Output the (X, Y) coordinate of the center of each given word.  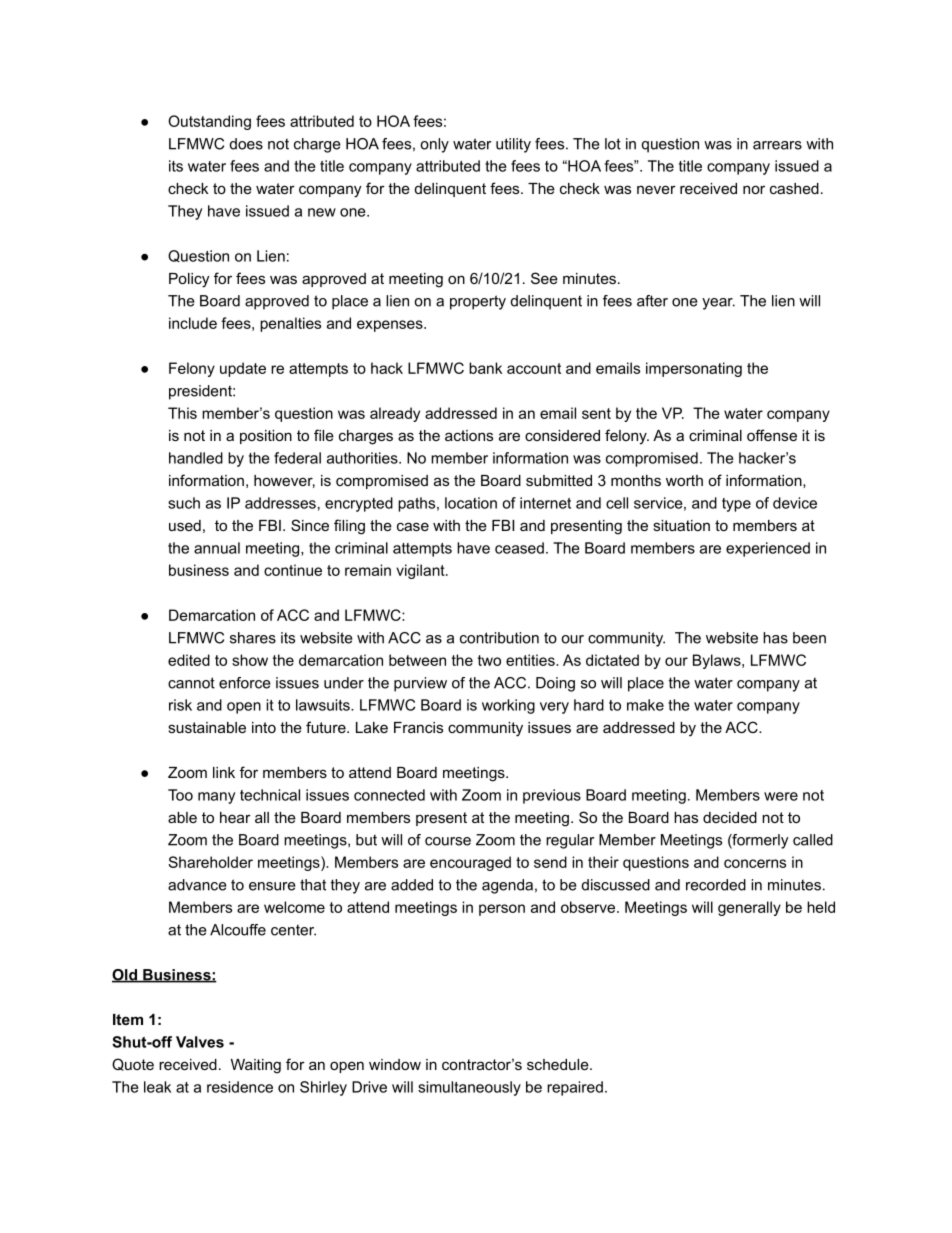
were (781, 796)
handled (196, 458)
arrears (777, 145)
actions (469, 435)
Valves (200, 1042)
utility (513, 145)
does (246, 144)
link (224, 772)
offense (772, 435)
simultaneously (469, 1088)
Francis (418, 727)
